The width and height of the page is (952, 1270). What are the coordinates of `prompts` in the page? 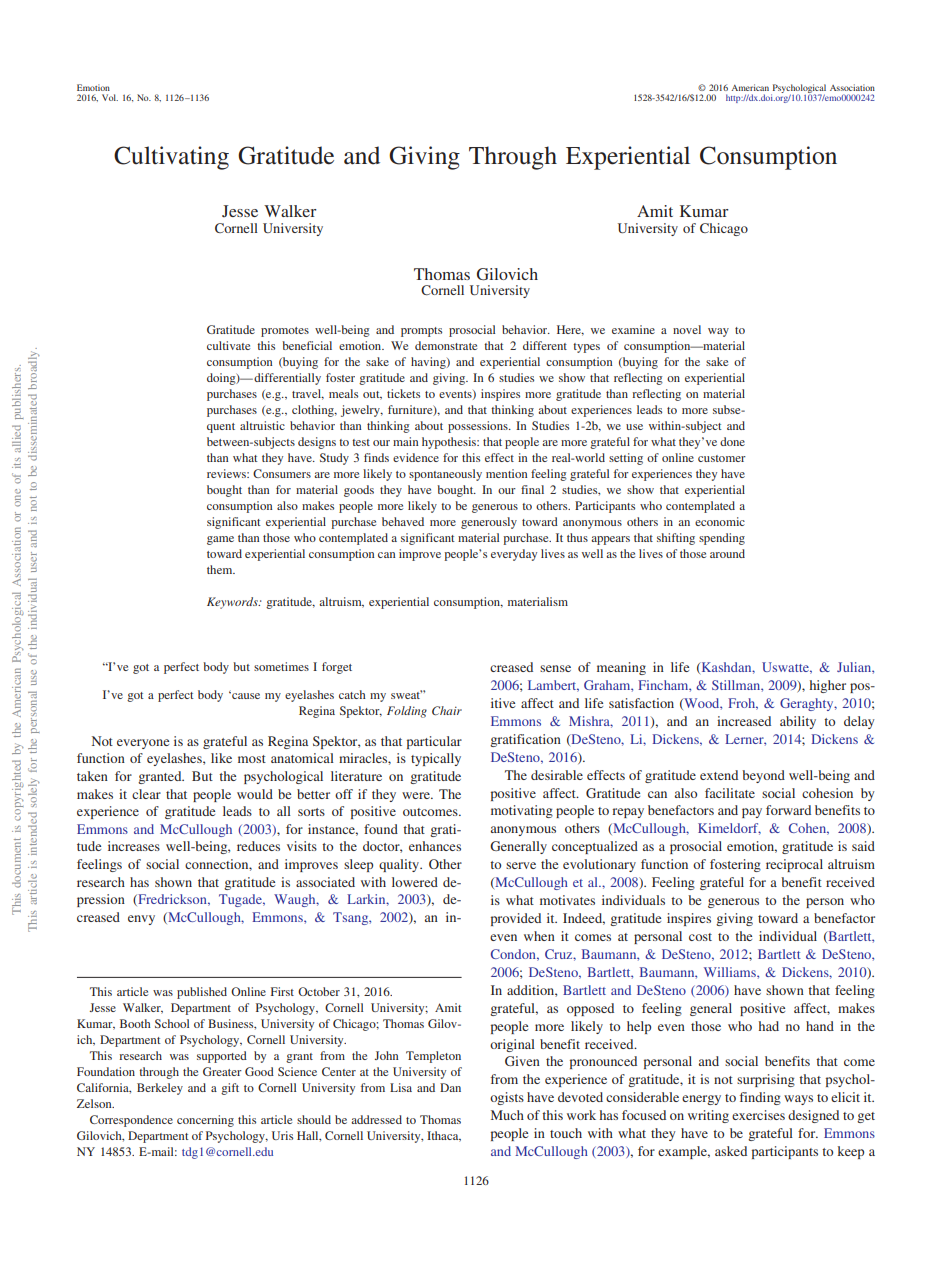 It's located at (421, 332).
